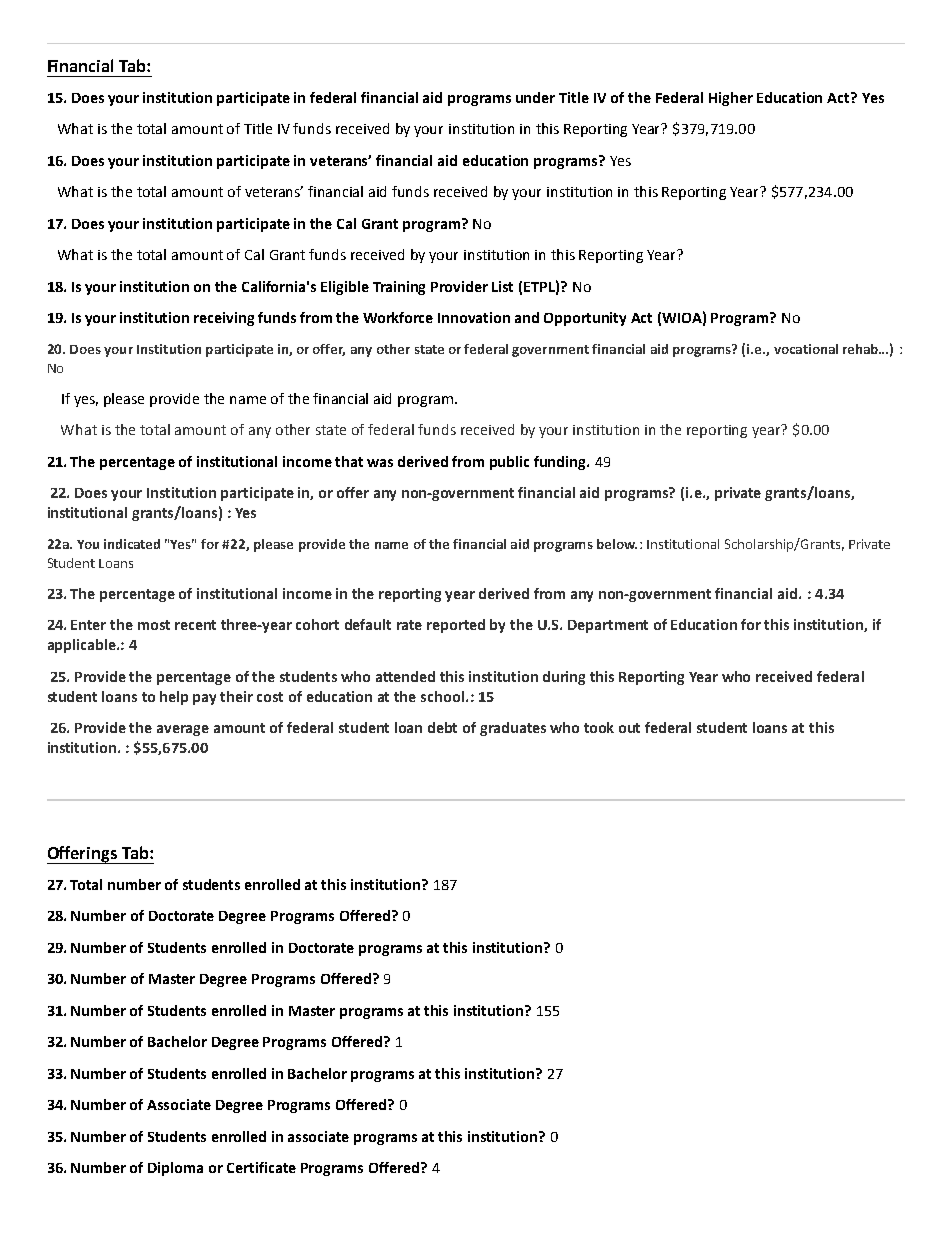 Image resolution: width=952 pixels, height=1233 pixels. I want to click on Diploma, so click(175, 1169).
